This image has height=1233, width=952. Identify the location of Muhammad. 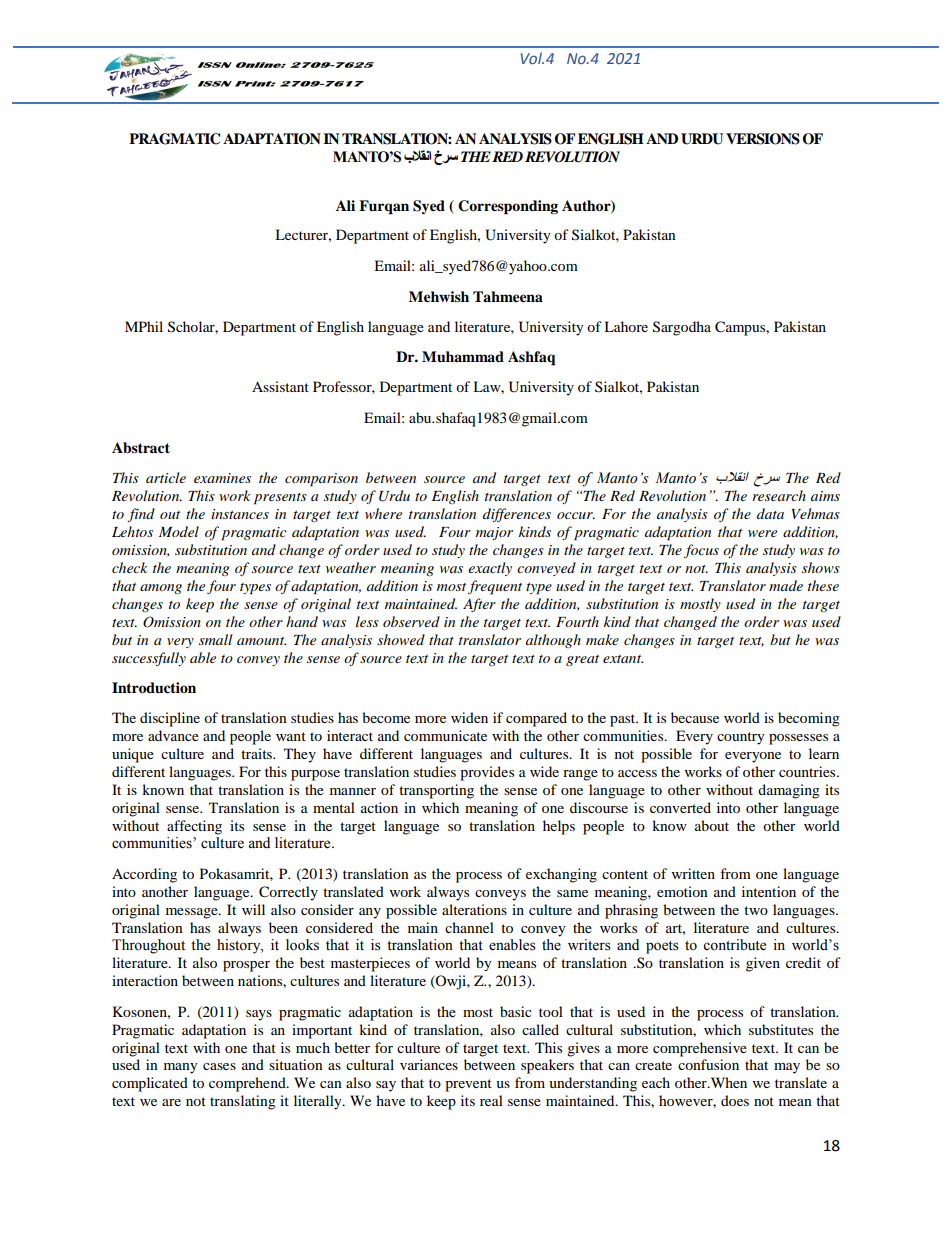
(463, 356).
